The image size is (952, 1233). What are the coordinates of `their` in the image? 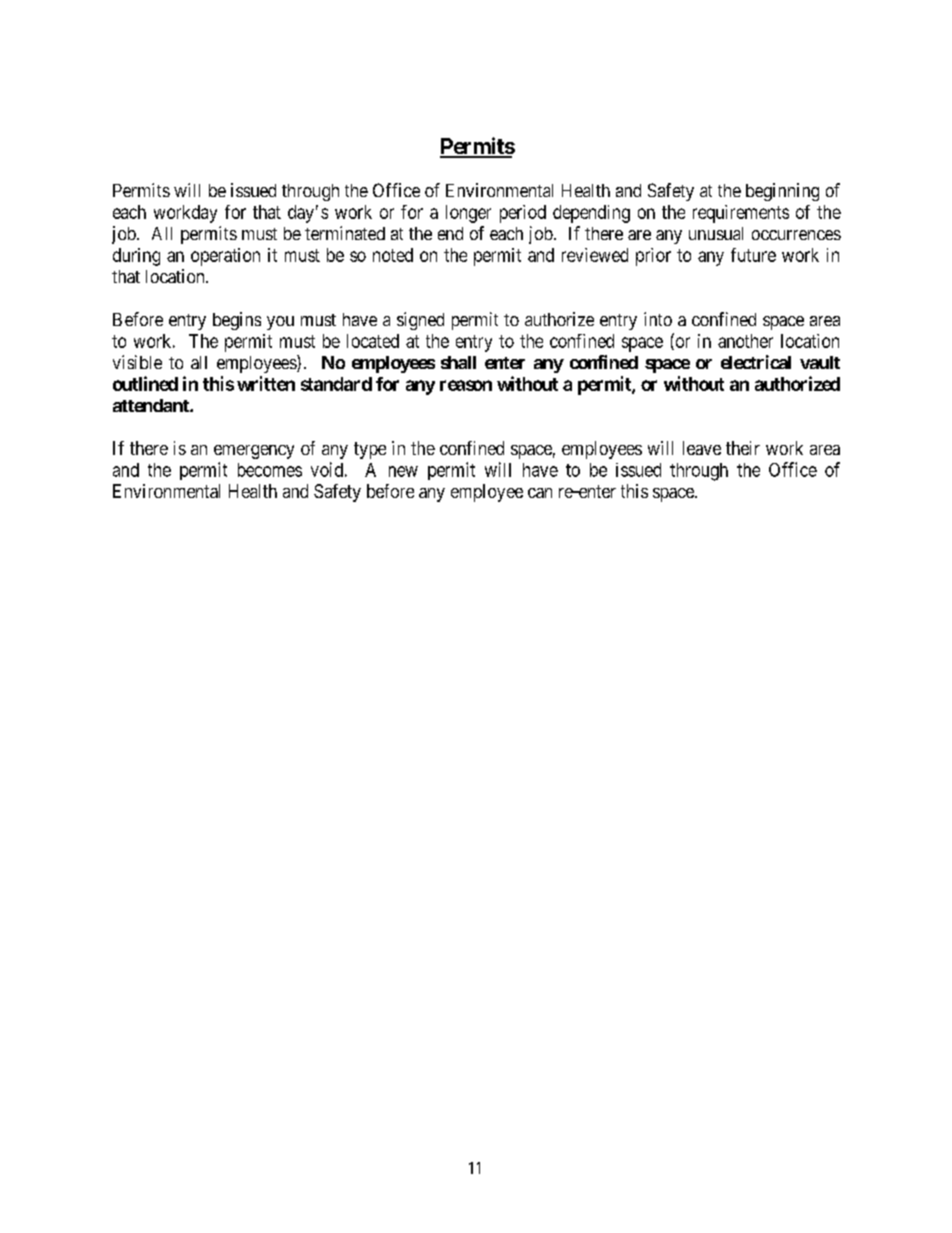 It's located at (743, 448).
